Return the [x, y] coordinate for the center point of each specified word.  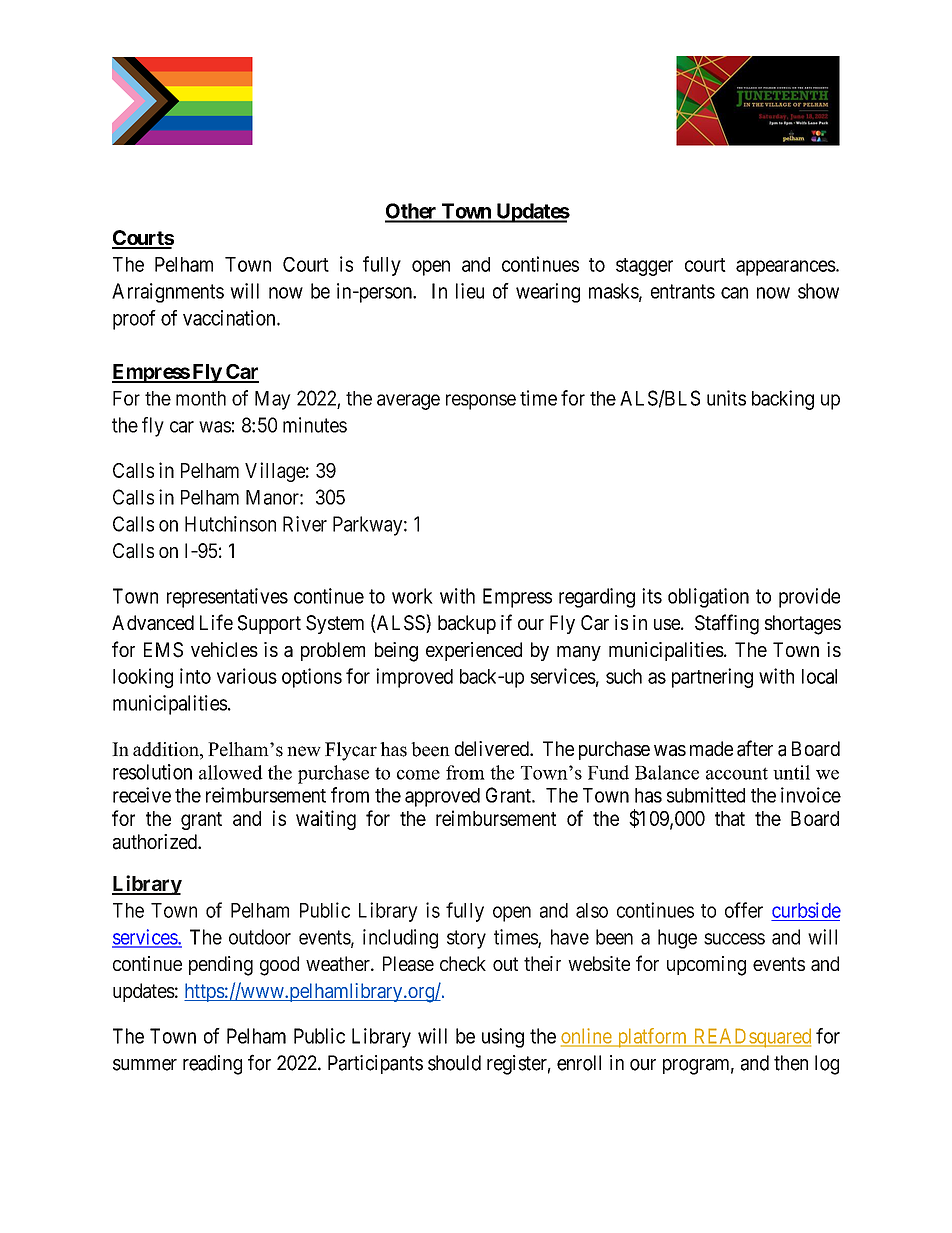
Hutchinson [230, 524]
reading [212, 1065]
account [737, 773]
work [412, 596]
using [503, 1038]
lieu [470, 291]
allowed [231, 772]
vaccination [230, 318]
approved [442, 797]
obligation [708, 598]
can [734, 293]
